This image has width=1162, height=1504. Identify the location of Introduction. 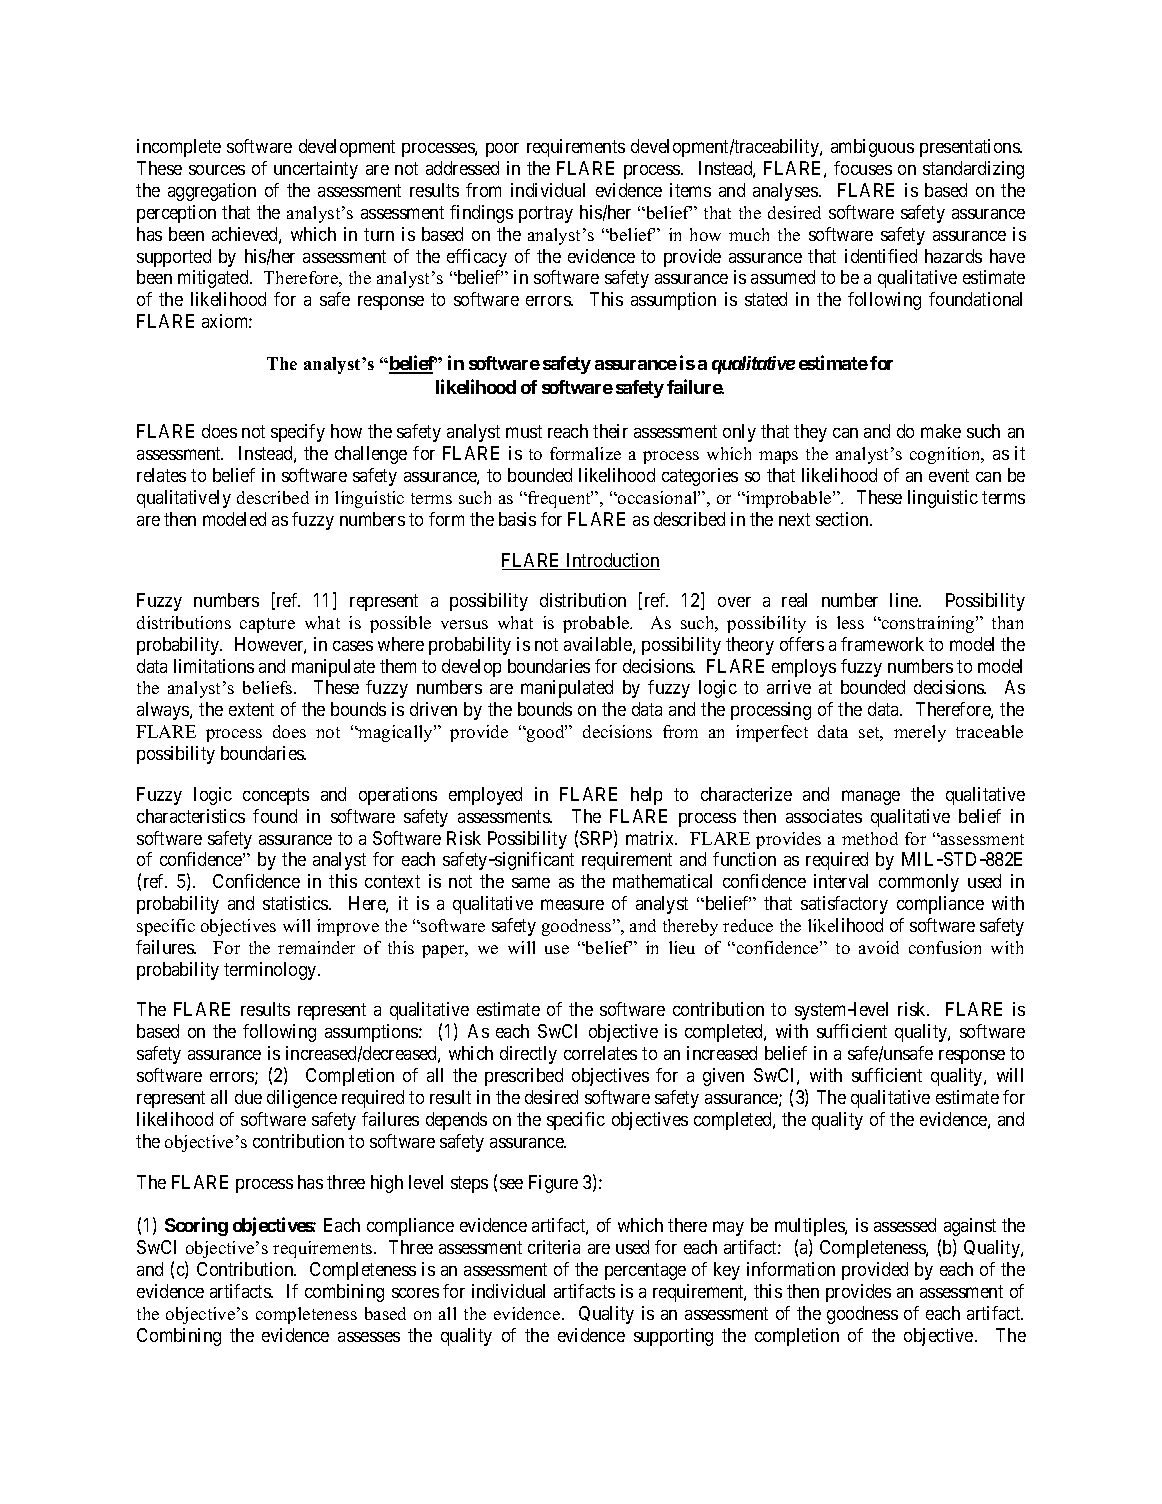
(612, 561).
